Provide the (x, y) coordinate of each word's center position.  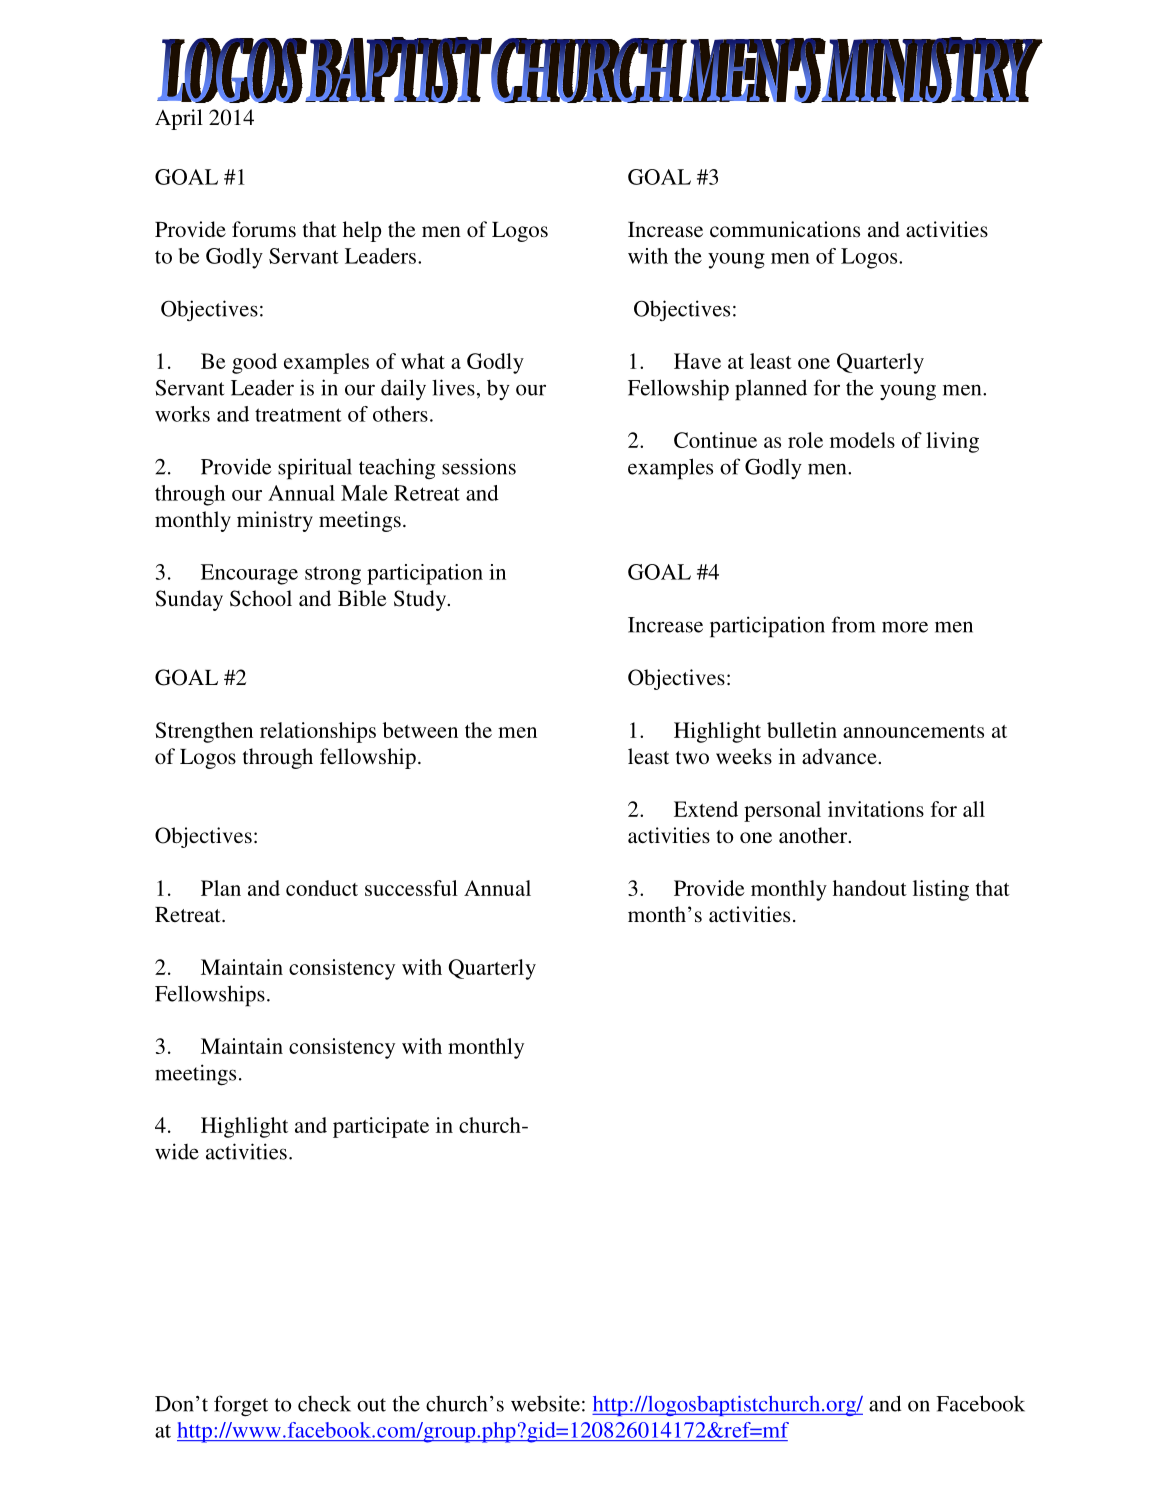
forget (241, 1406)
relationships (318, 732)
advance (840, 756)
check (324, 1404)
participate (381, 1127)
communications (785, 229)
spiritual (315, 469)
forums (264, 229)
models (862, 440)
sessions (479, 466)
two (692, 757)
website (545, 1403)
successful (411, 888)
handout (870, 888)
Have (697, 361)
